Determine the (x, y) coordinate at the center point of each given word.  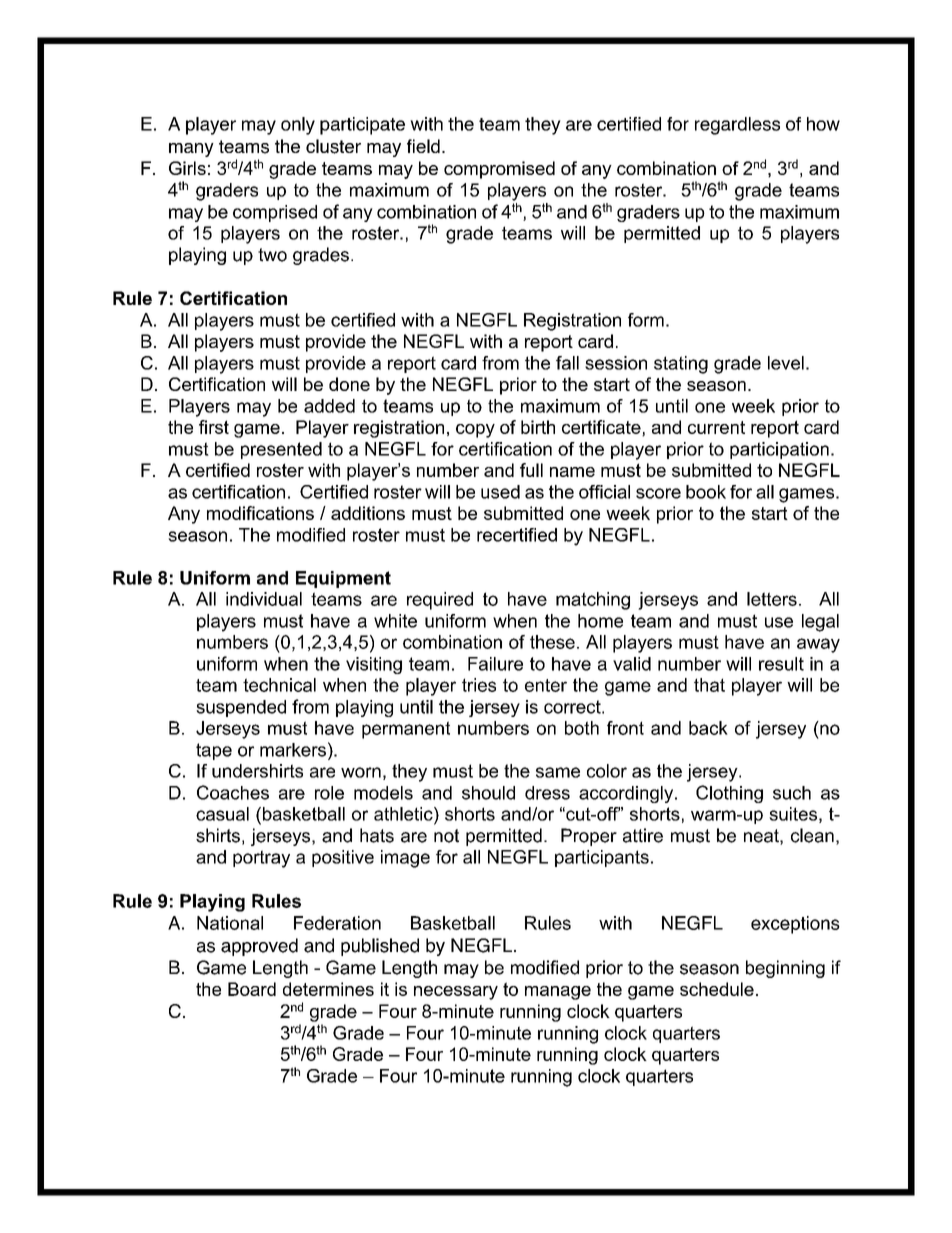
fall (567, 363)
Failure (495, 664)
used (500, 492)
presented (281, 450)
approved (259, 947)
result (781, 664)
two (272, 255)
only (298, 126)
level (786, 363)
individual (264, 599)
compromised (499, 170)
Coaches (233, 792)
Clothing (729, 794)
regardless (737, 126)
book (706, 492)
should (488, 793)
